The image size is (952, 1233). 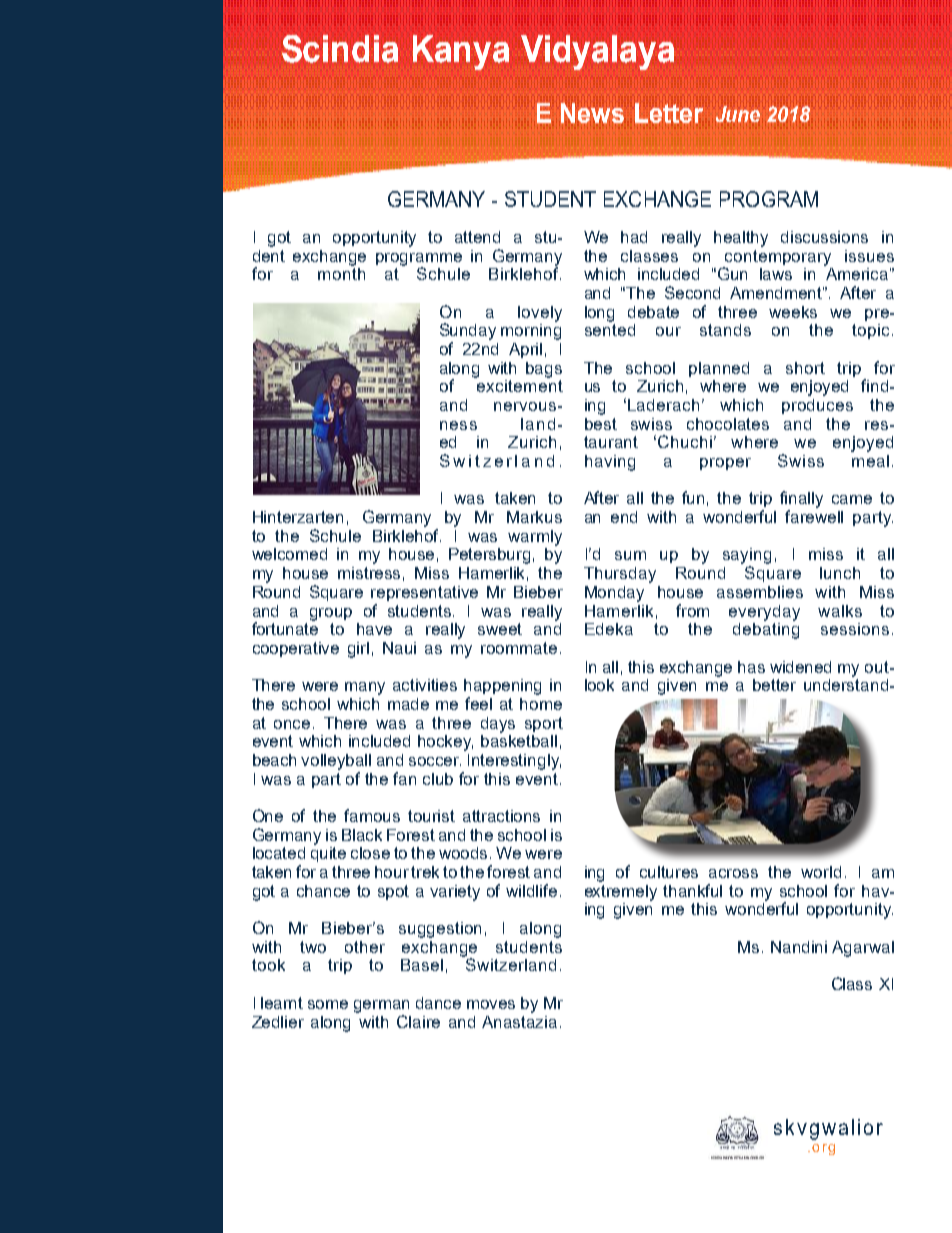 What do you see at coordinates (328, 1004) in the document?
I see `some` at bounding box center [328, 1004].
